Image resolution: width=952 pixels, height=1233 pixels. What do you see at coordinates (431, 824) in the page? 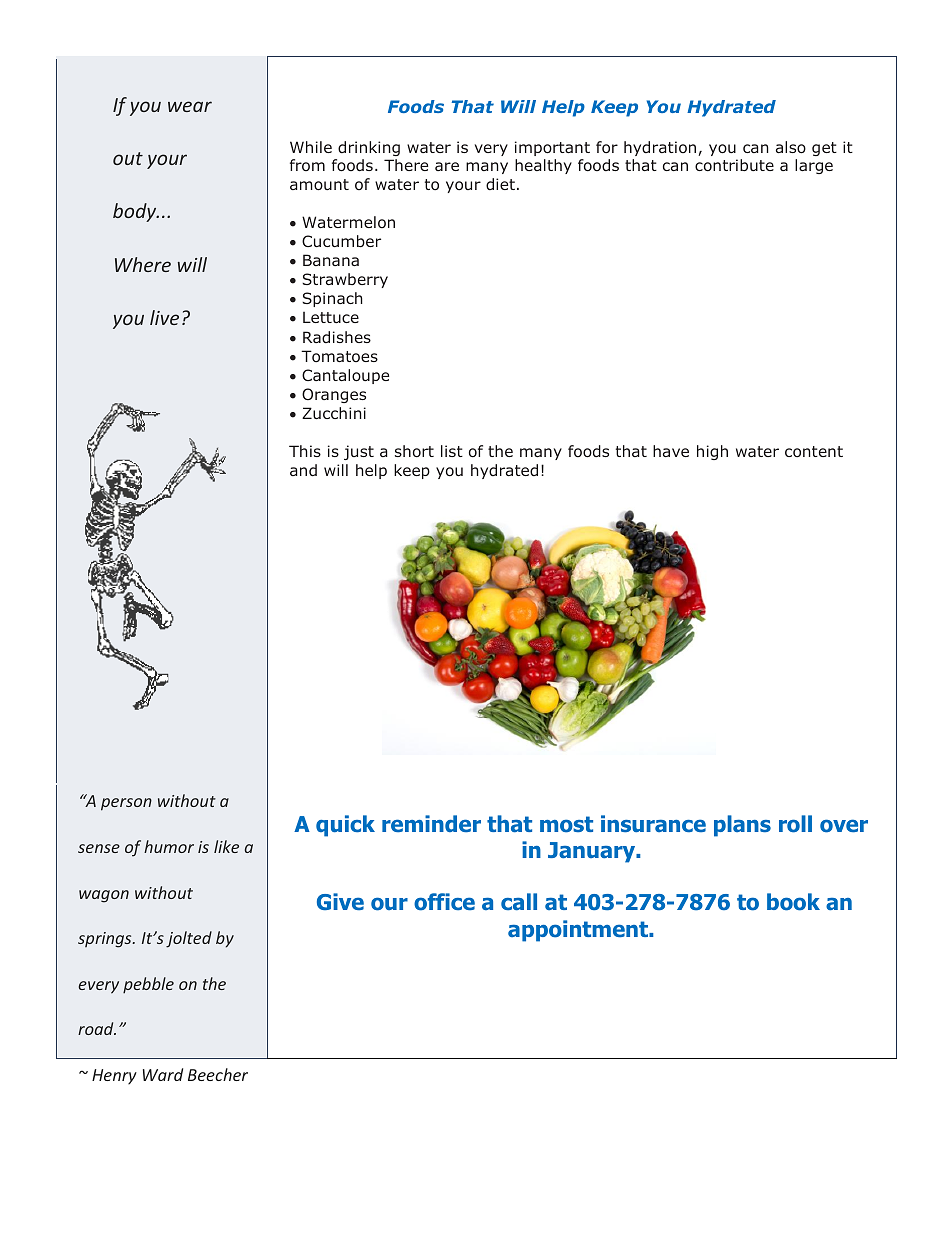
I see `reminder` at bounding box center [431, 824].
